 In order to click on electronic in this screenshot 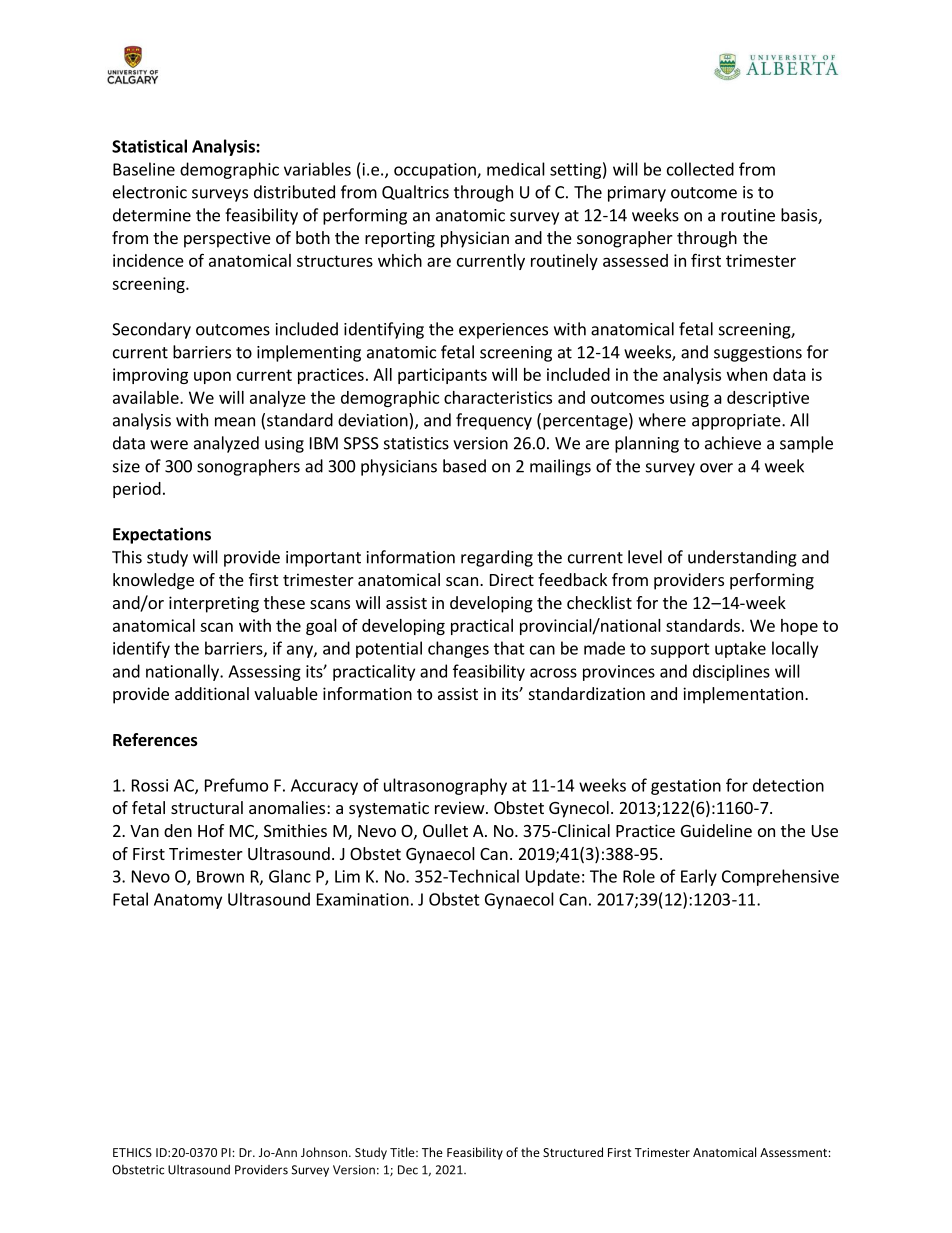, I will do `click(150, 192)`.
